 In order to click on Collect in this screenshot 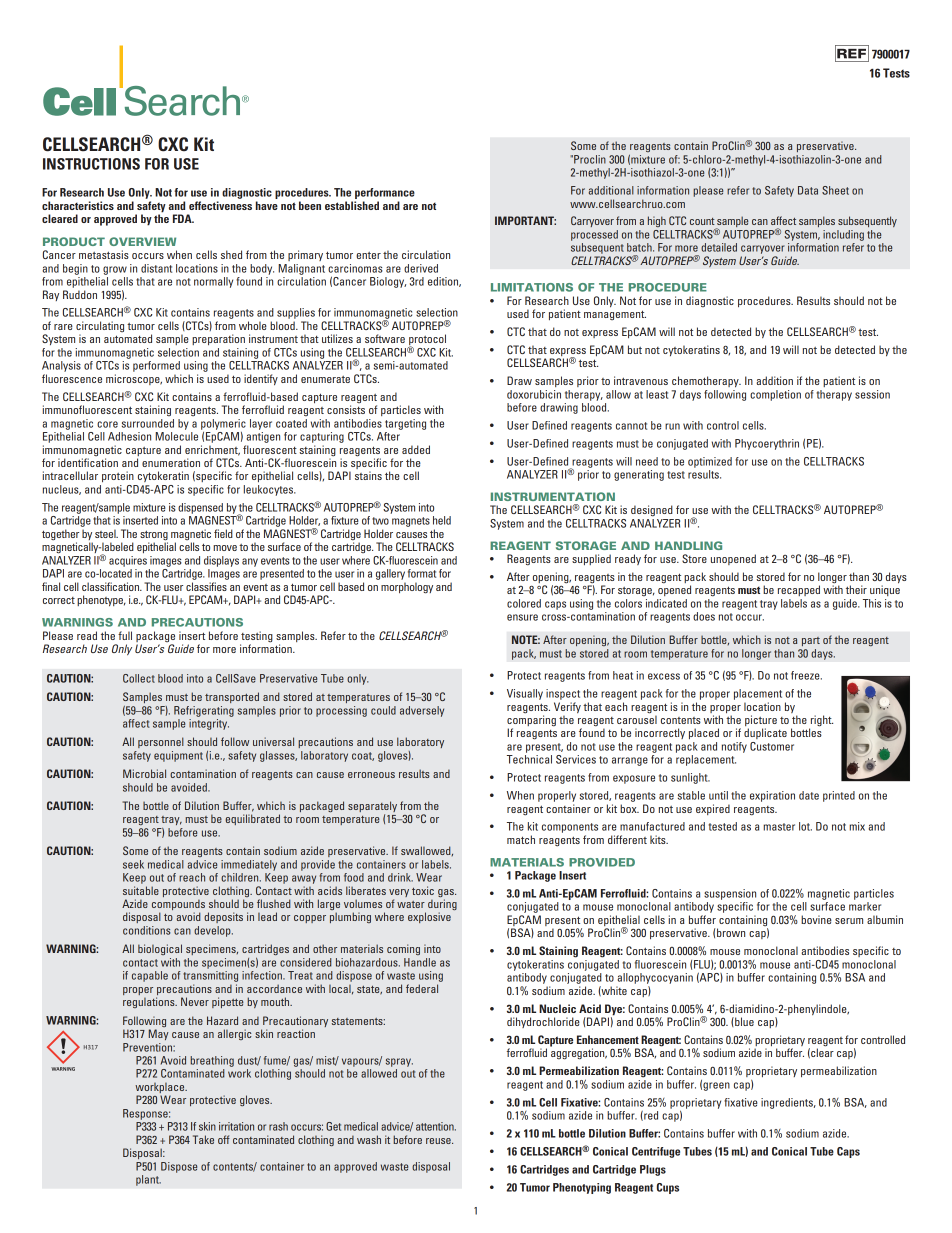, I will do `click(139, 678)`.
